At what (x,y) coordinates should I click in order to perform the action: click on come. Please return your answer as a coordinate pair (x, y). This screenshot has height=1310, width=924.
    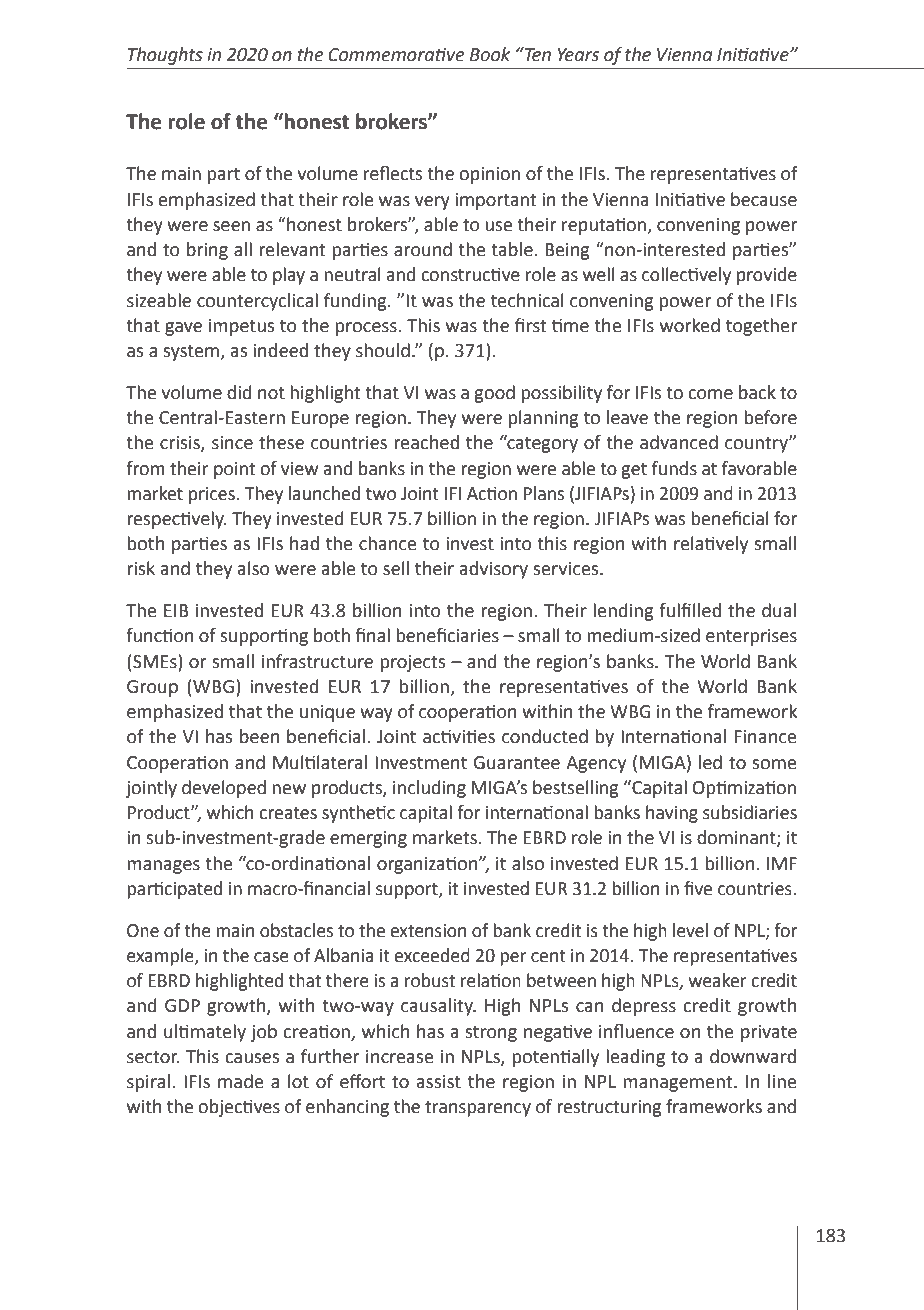
    Looking at the image, I should click on (711, 394).
